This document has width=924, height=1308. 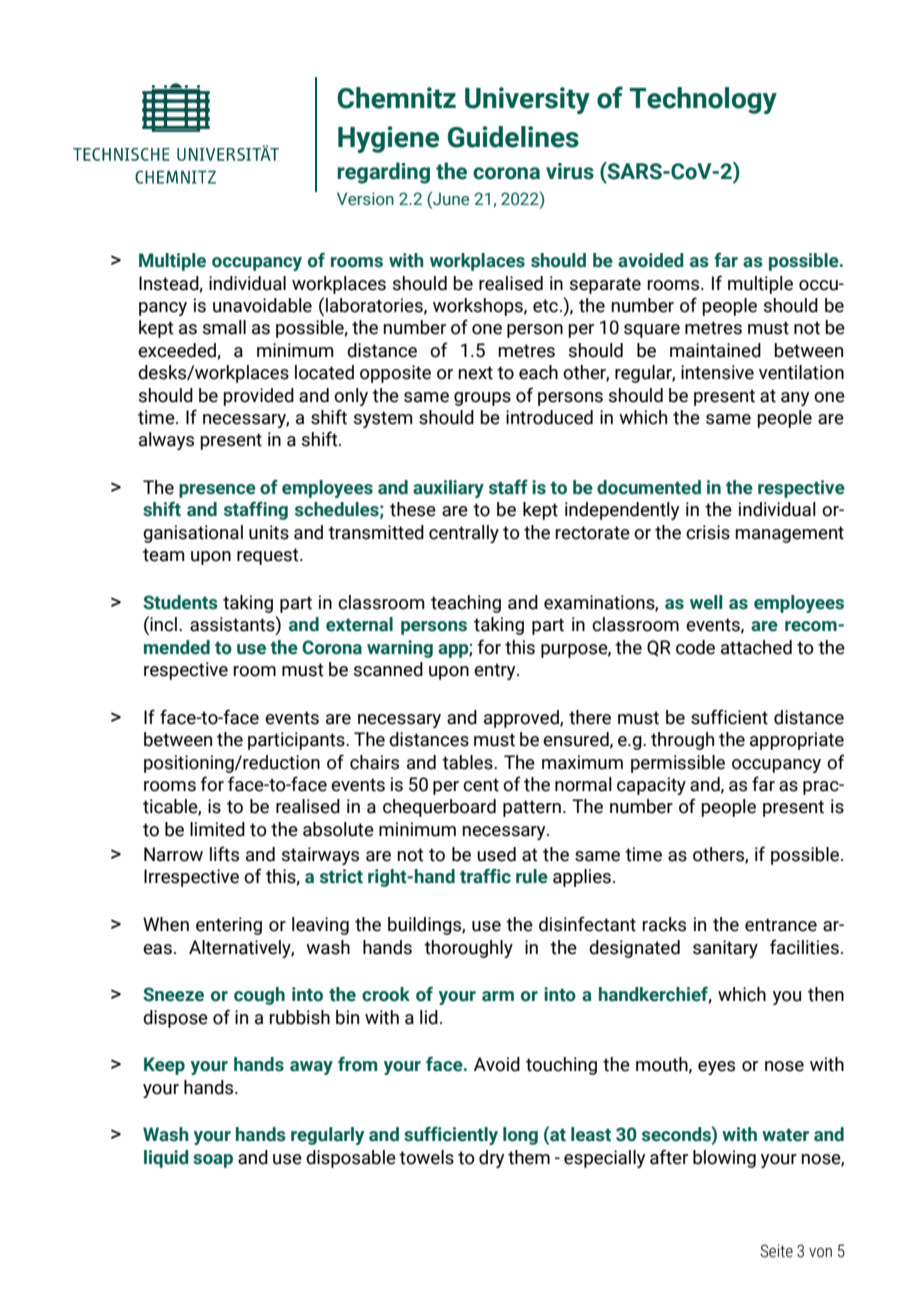 I want to click on Version, so click(x=365, y=199).
